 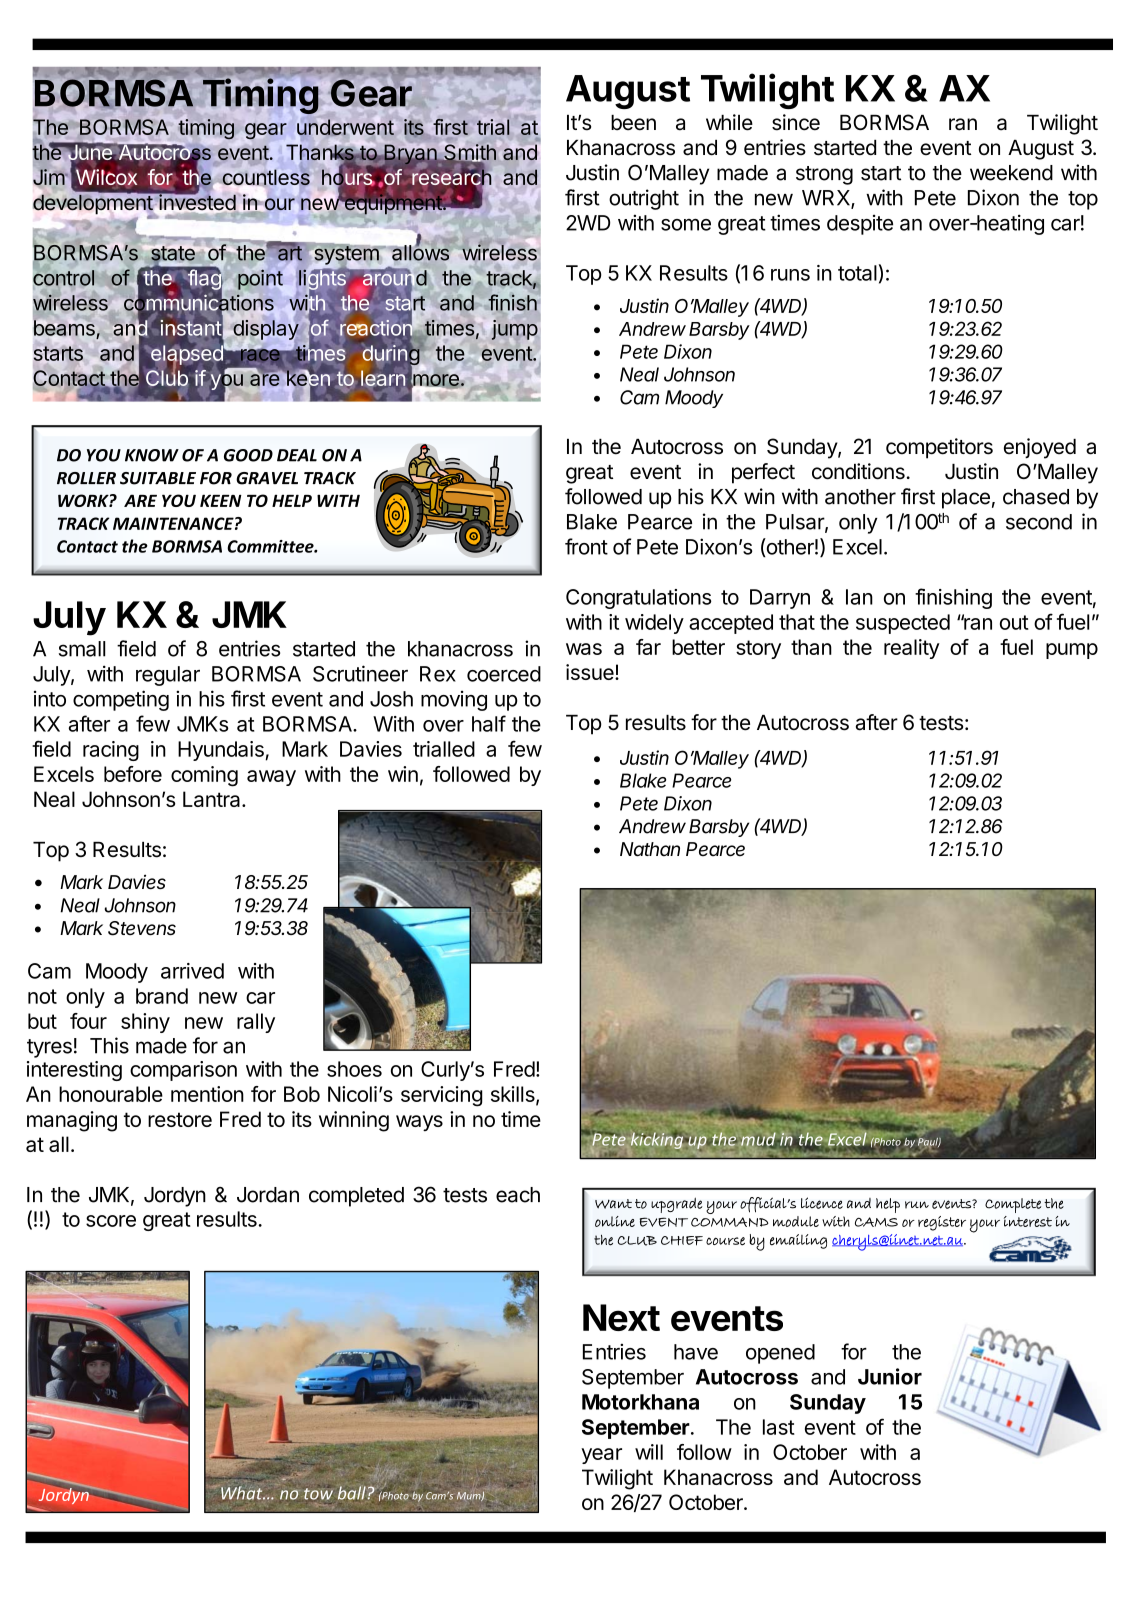 What do you see at coordinates (912, 649) in the image?
I see `reality` at bounding box center [912, 649].
